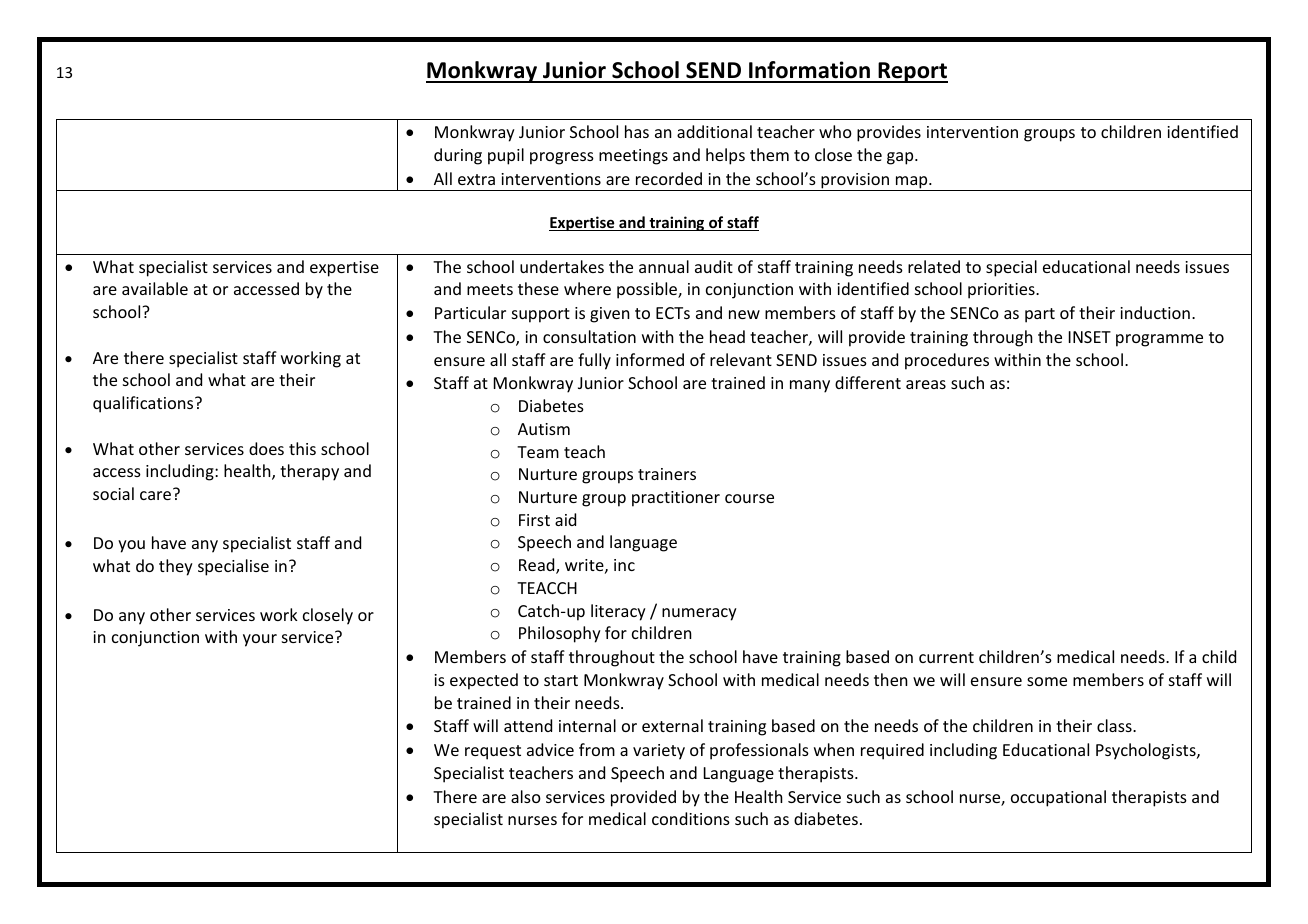 The image size is (1308, 924). What do you see at coordinates (637, 131) in the document?
I see `has` at bounding box center [637, 131].
